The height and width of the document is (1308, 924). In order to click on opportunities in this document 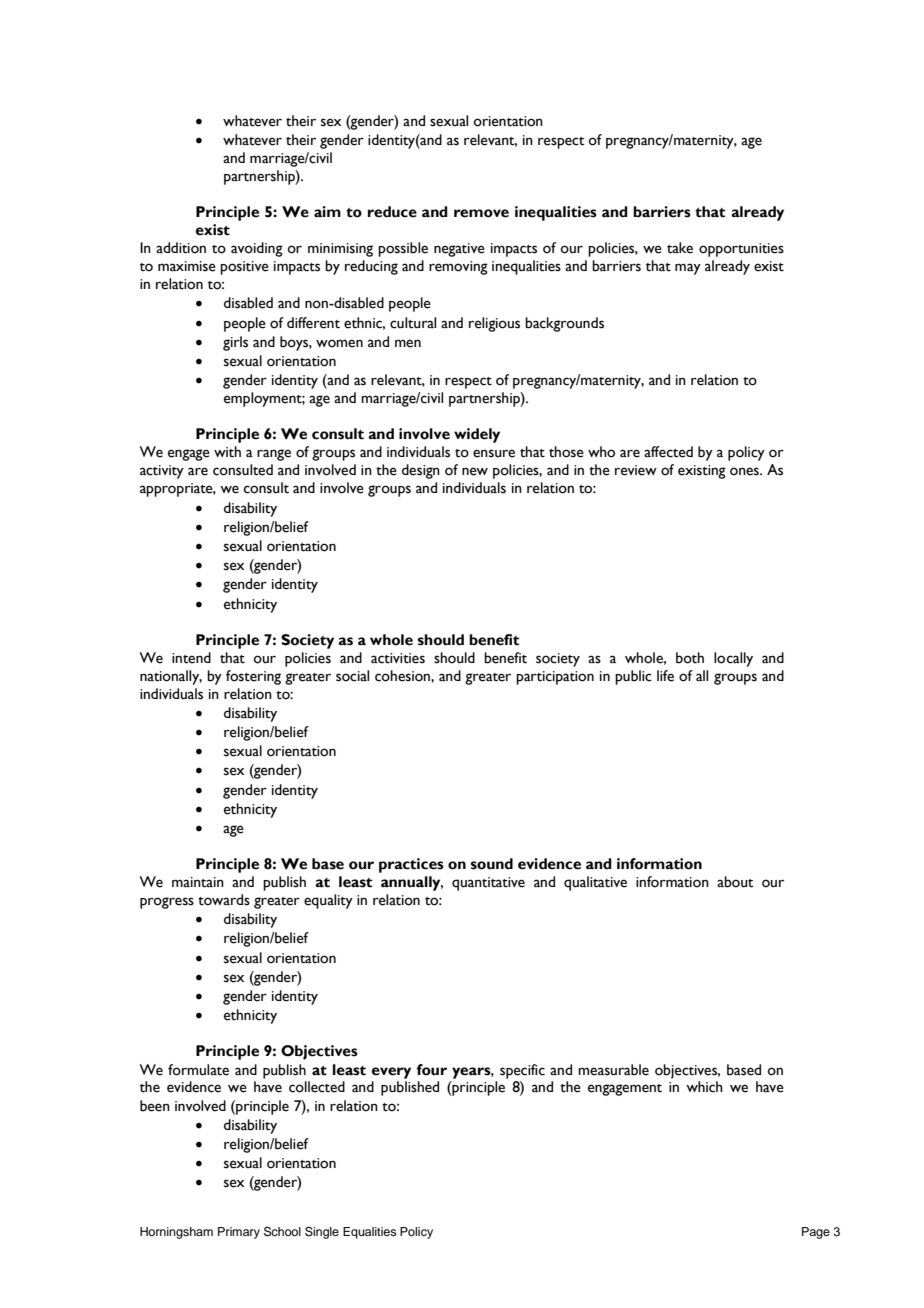, I will do `click(741, 250)`.
